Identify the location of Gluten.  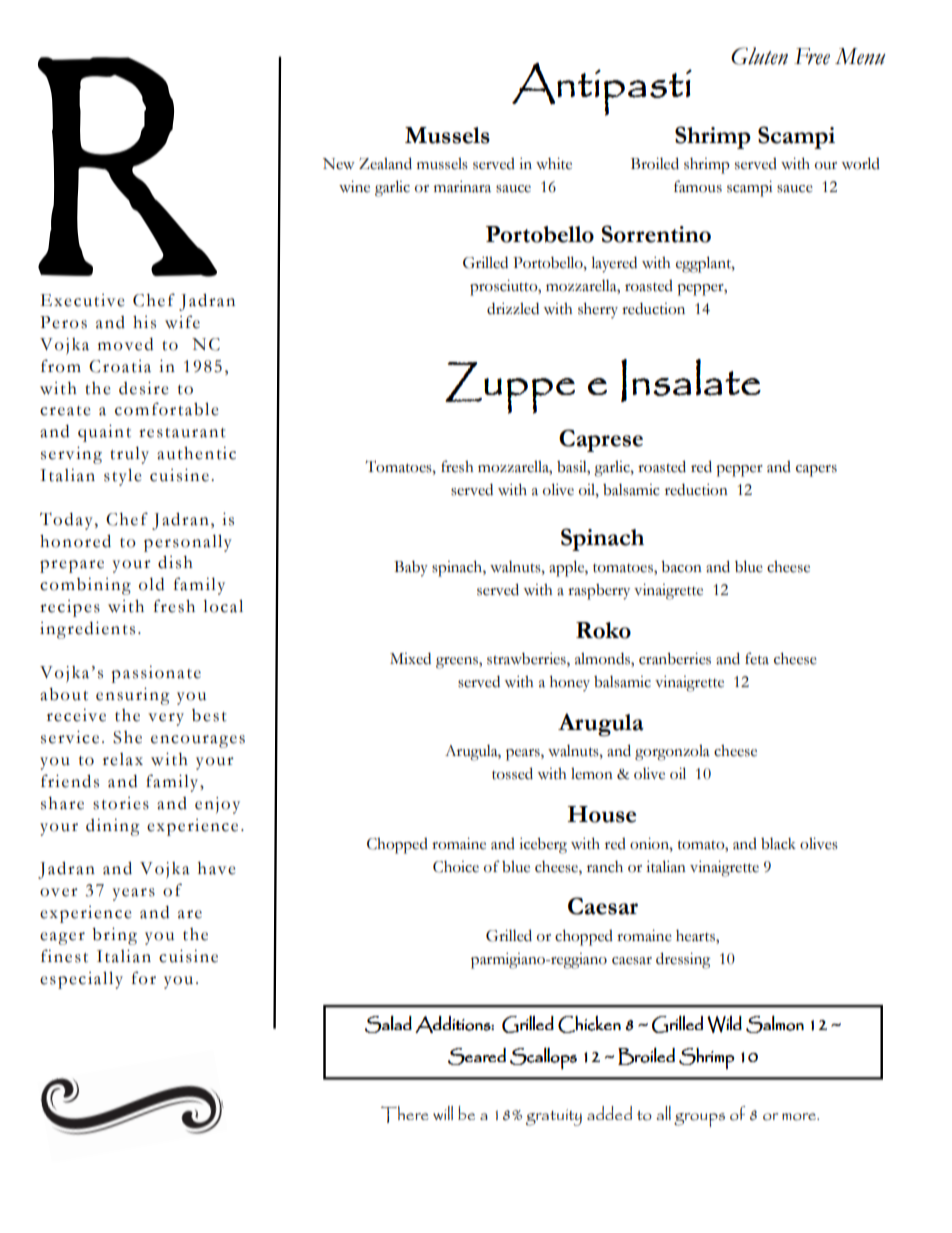
(759, 56).
